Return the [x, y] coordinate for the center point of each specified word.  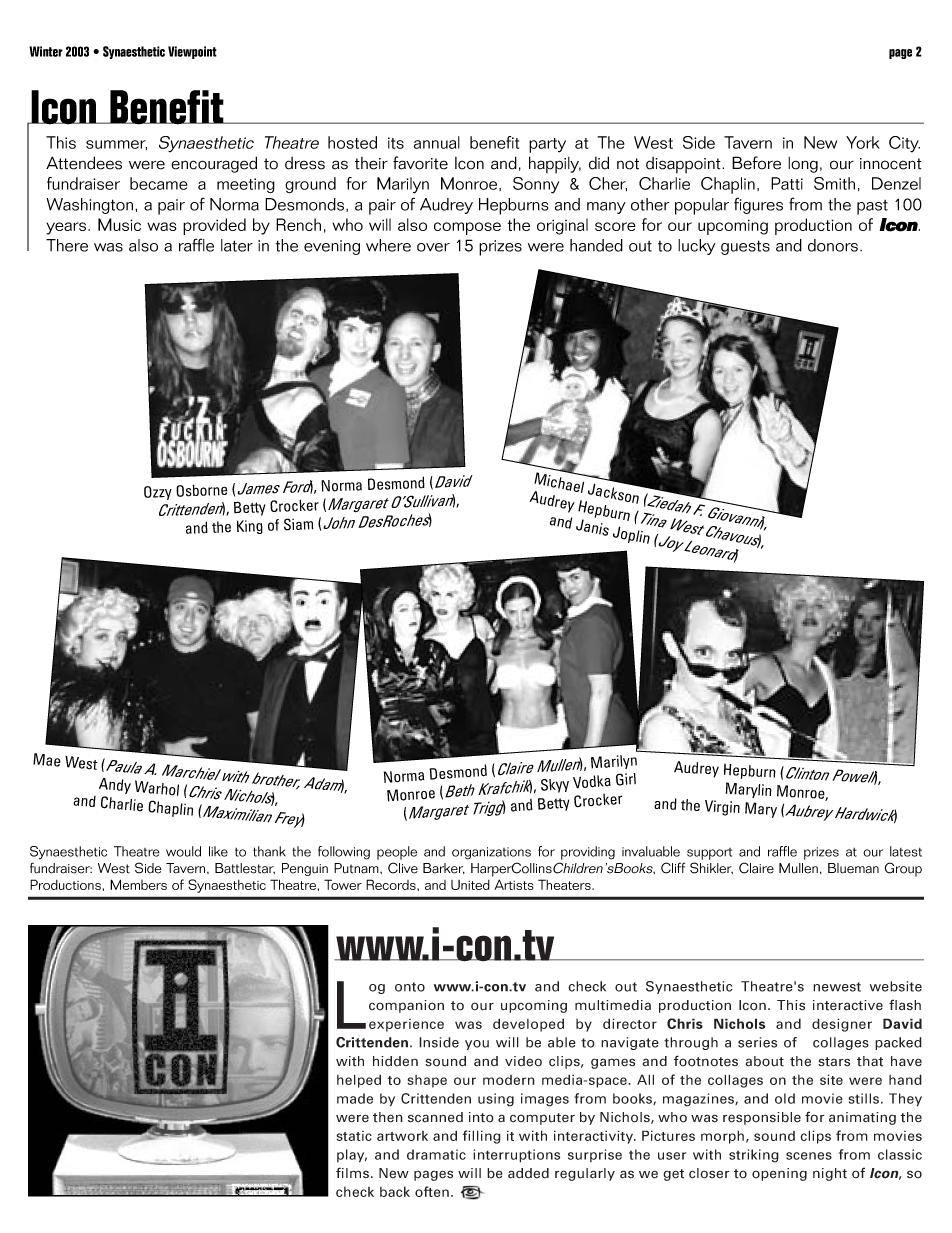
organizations [491, 853]
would [183, 851]
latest [906, 851]
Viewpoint [192, 52]
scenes [809, 1156]
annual [437, 142]
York [863, 142]
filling [482, 1137]
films [352, 1173]
